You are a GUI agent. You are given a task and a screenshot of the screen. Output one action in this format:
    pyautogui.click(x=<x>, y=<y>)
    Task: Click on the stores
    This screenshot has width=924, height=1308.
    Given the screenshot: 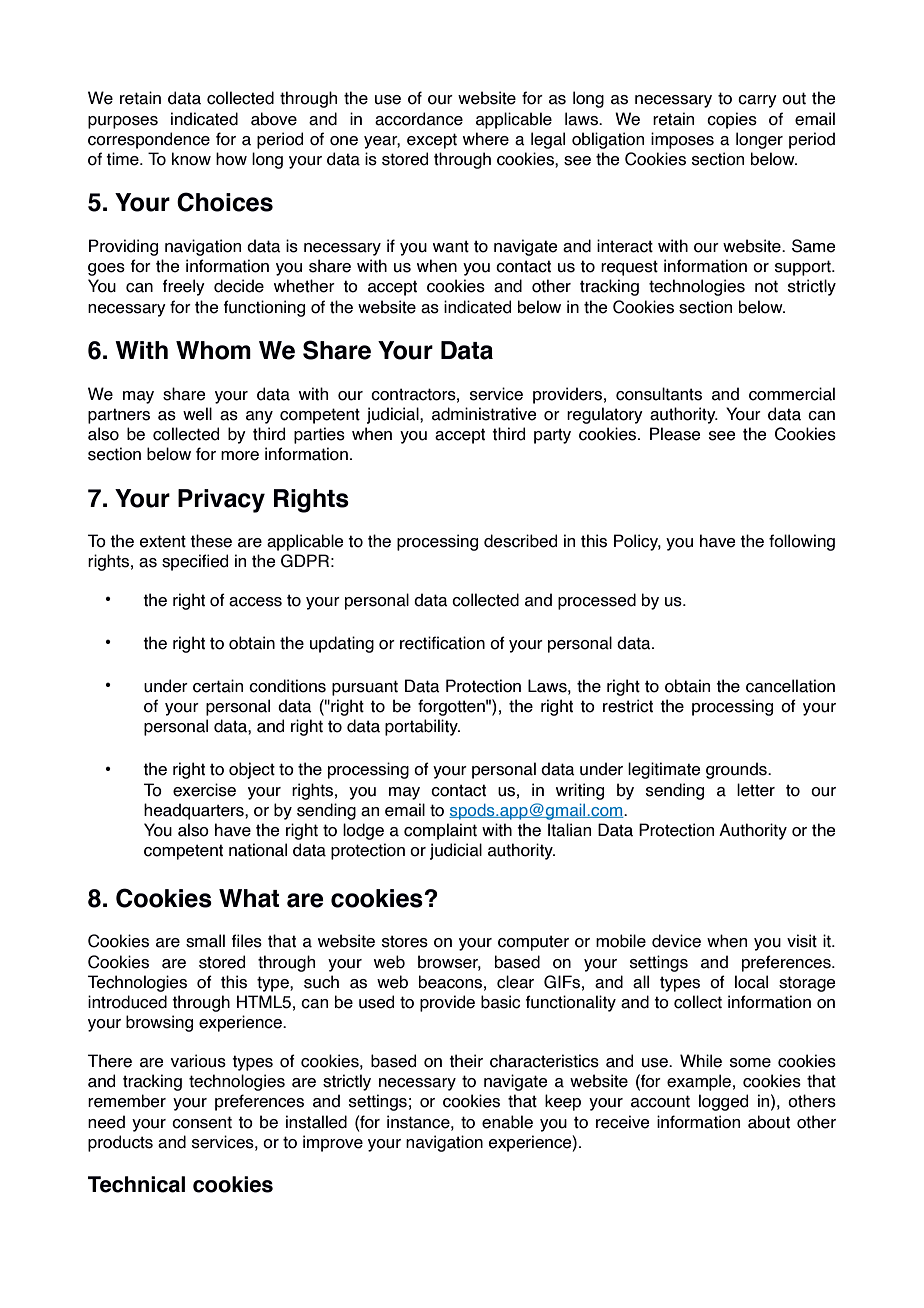 What is the action you would take?
    pyautogui.click(x=405, y=941)
